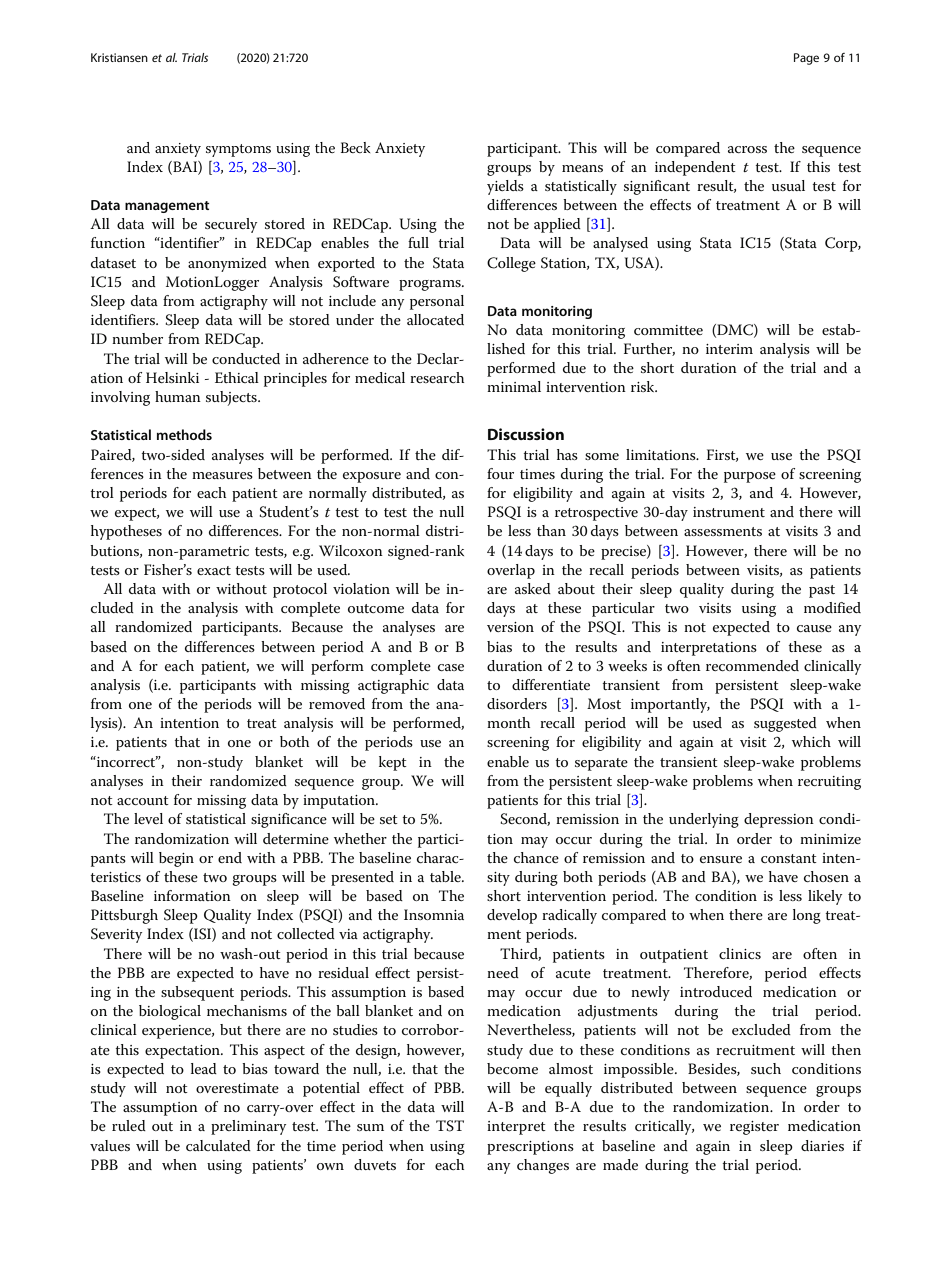 The width and height of the document is (952, 1265). What do you see at coordinates (446, 876) in the document?
I see `table` at bounding box center [446, 876].
